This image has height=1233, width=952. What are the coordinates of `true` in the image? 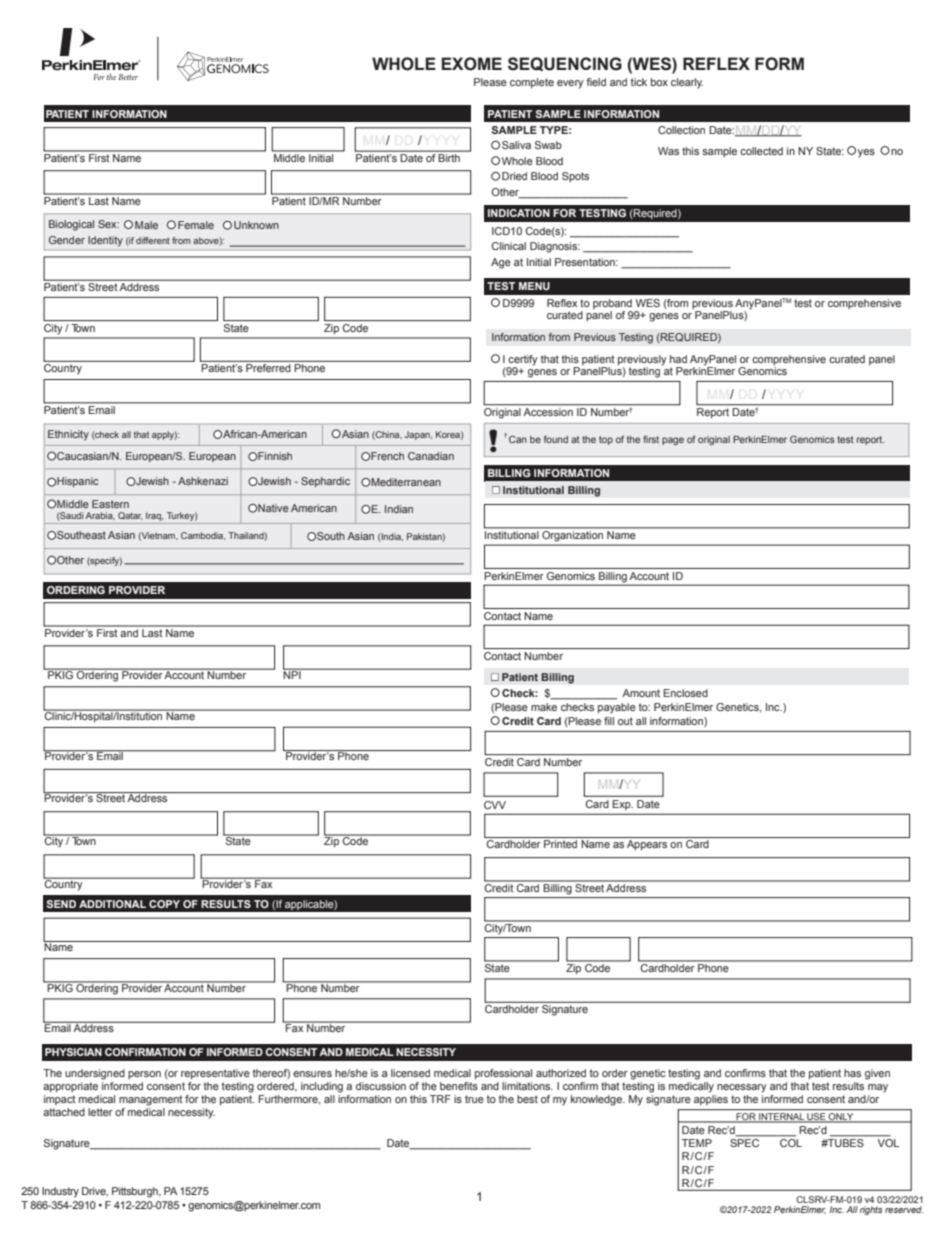 It's located at (474, 1099).
